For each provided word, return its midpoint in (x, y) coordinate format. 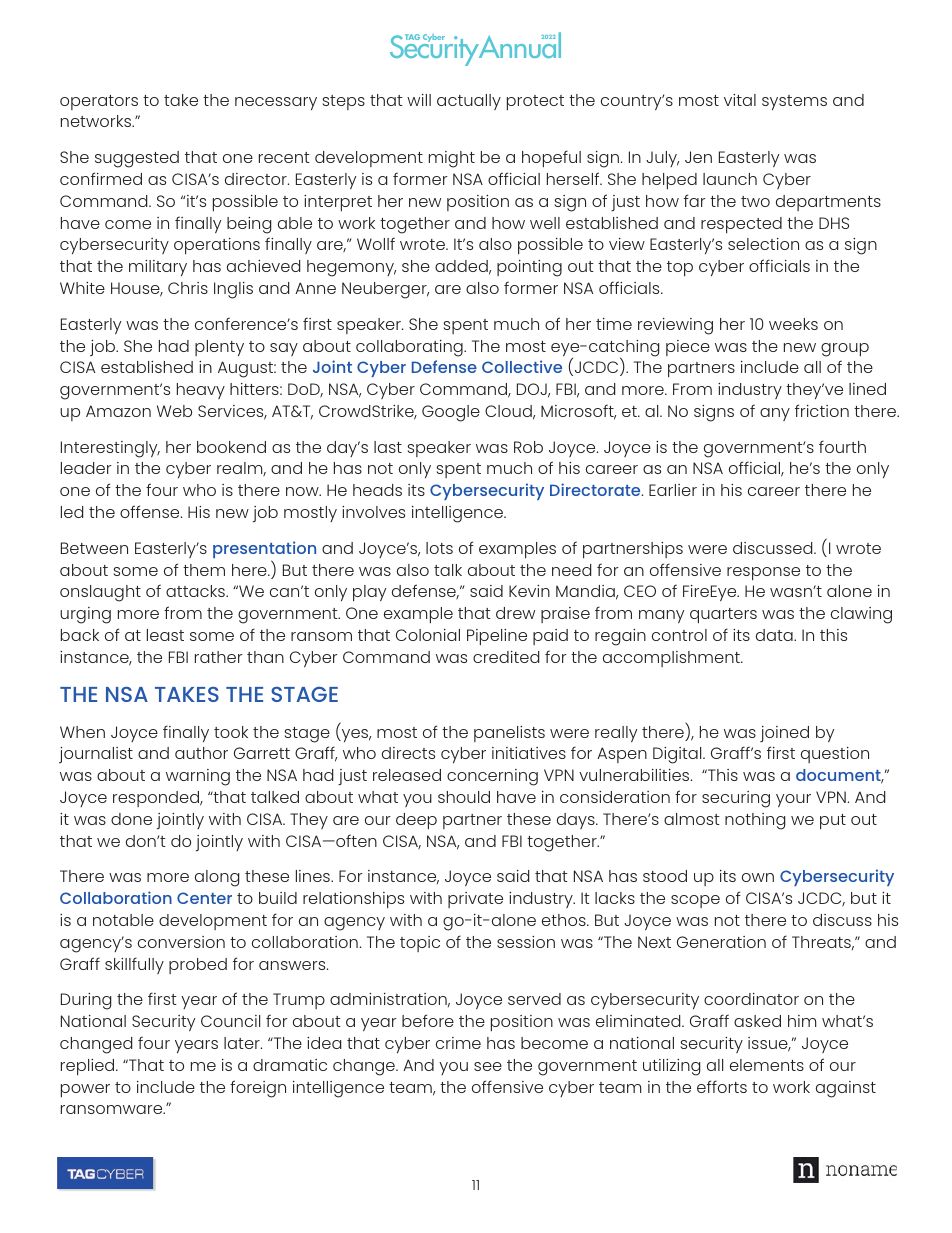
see (488, 1066)
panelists (509, 734)
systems (794, 102)
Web (174, 411)
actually (469, 102)
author (201, 753)
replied (89, 1067)
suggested (137, 159)
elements (767, 1065)
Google (451, 413)
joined (784, 734)
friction (822, 410)
